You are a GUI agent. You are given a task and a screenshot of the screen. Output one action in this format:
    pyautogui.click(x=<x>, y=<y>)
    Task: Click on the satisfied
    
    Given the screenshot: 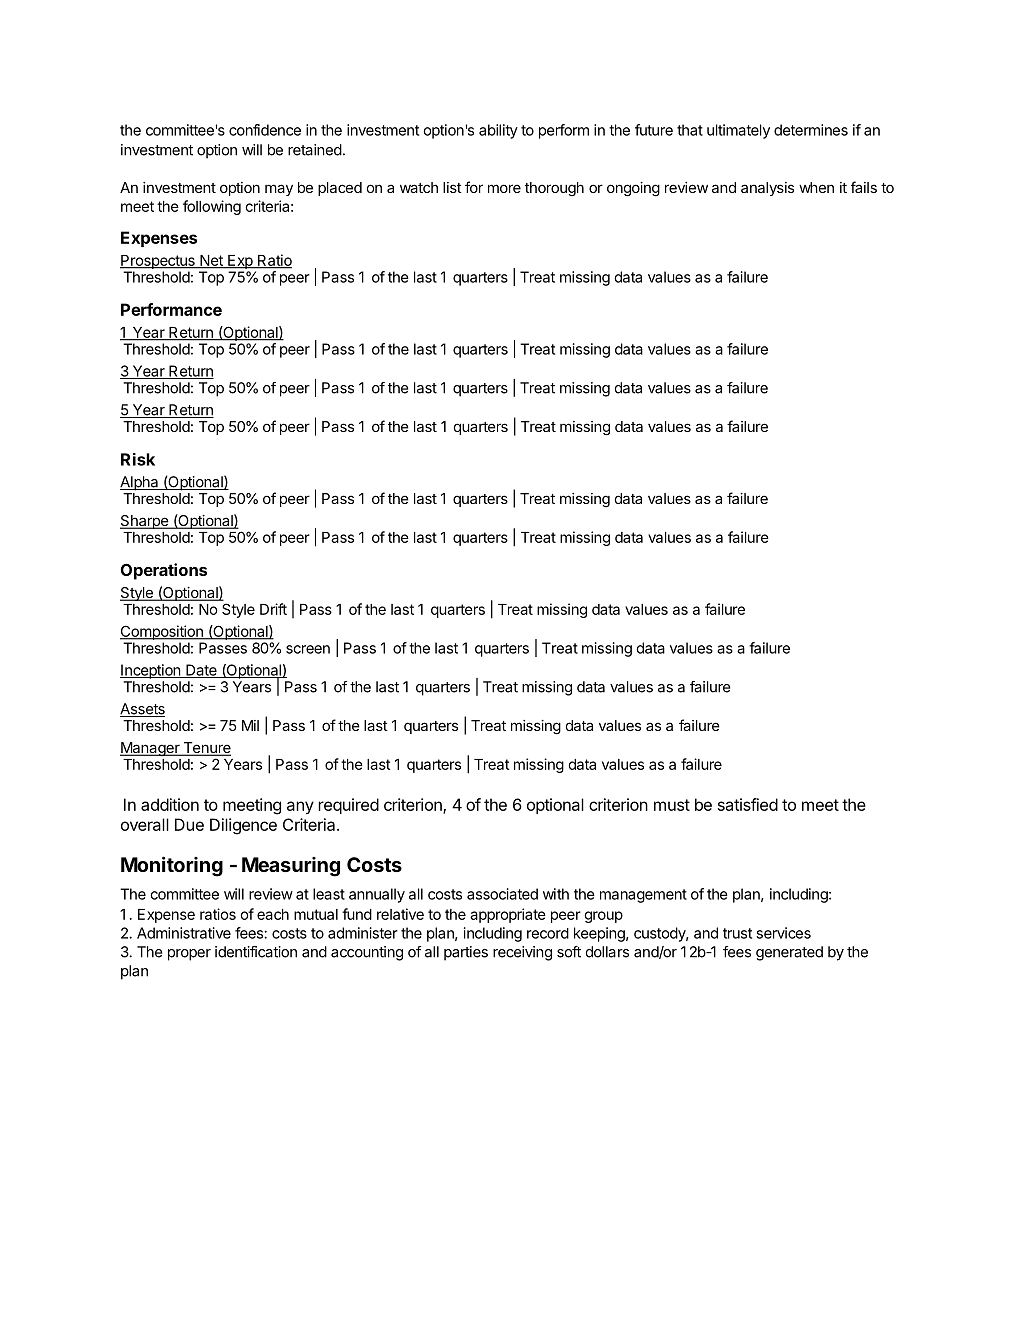 What is the action you would take?
    pyautogui.click(x=748, y=804)
